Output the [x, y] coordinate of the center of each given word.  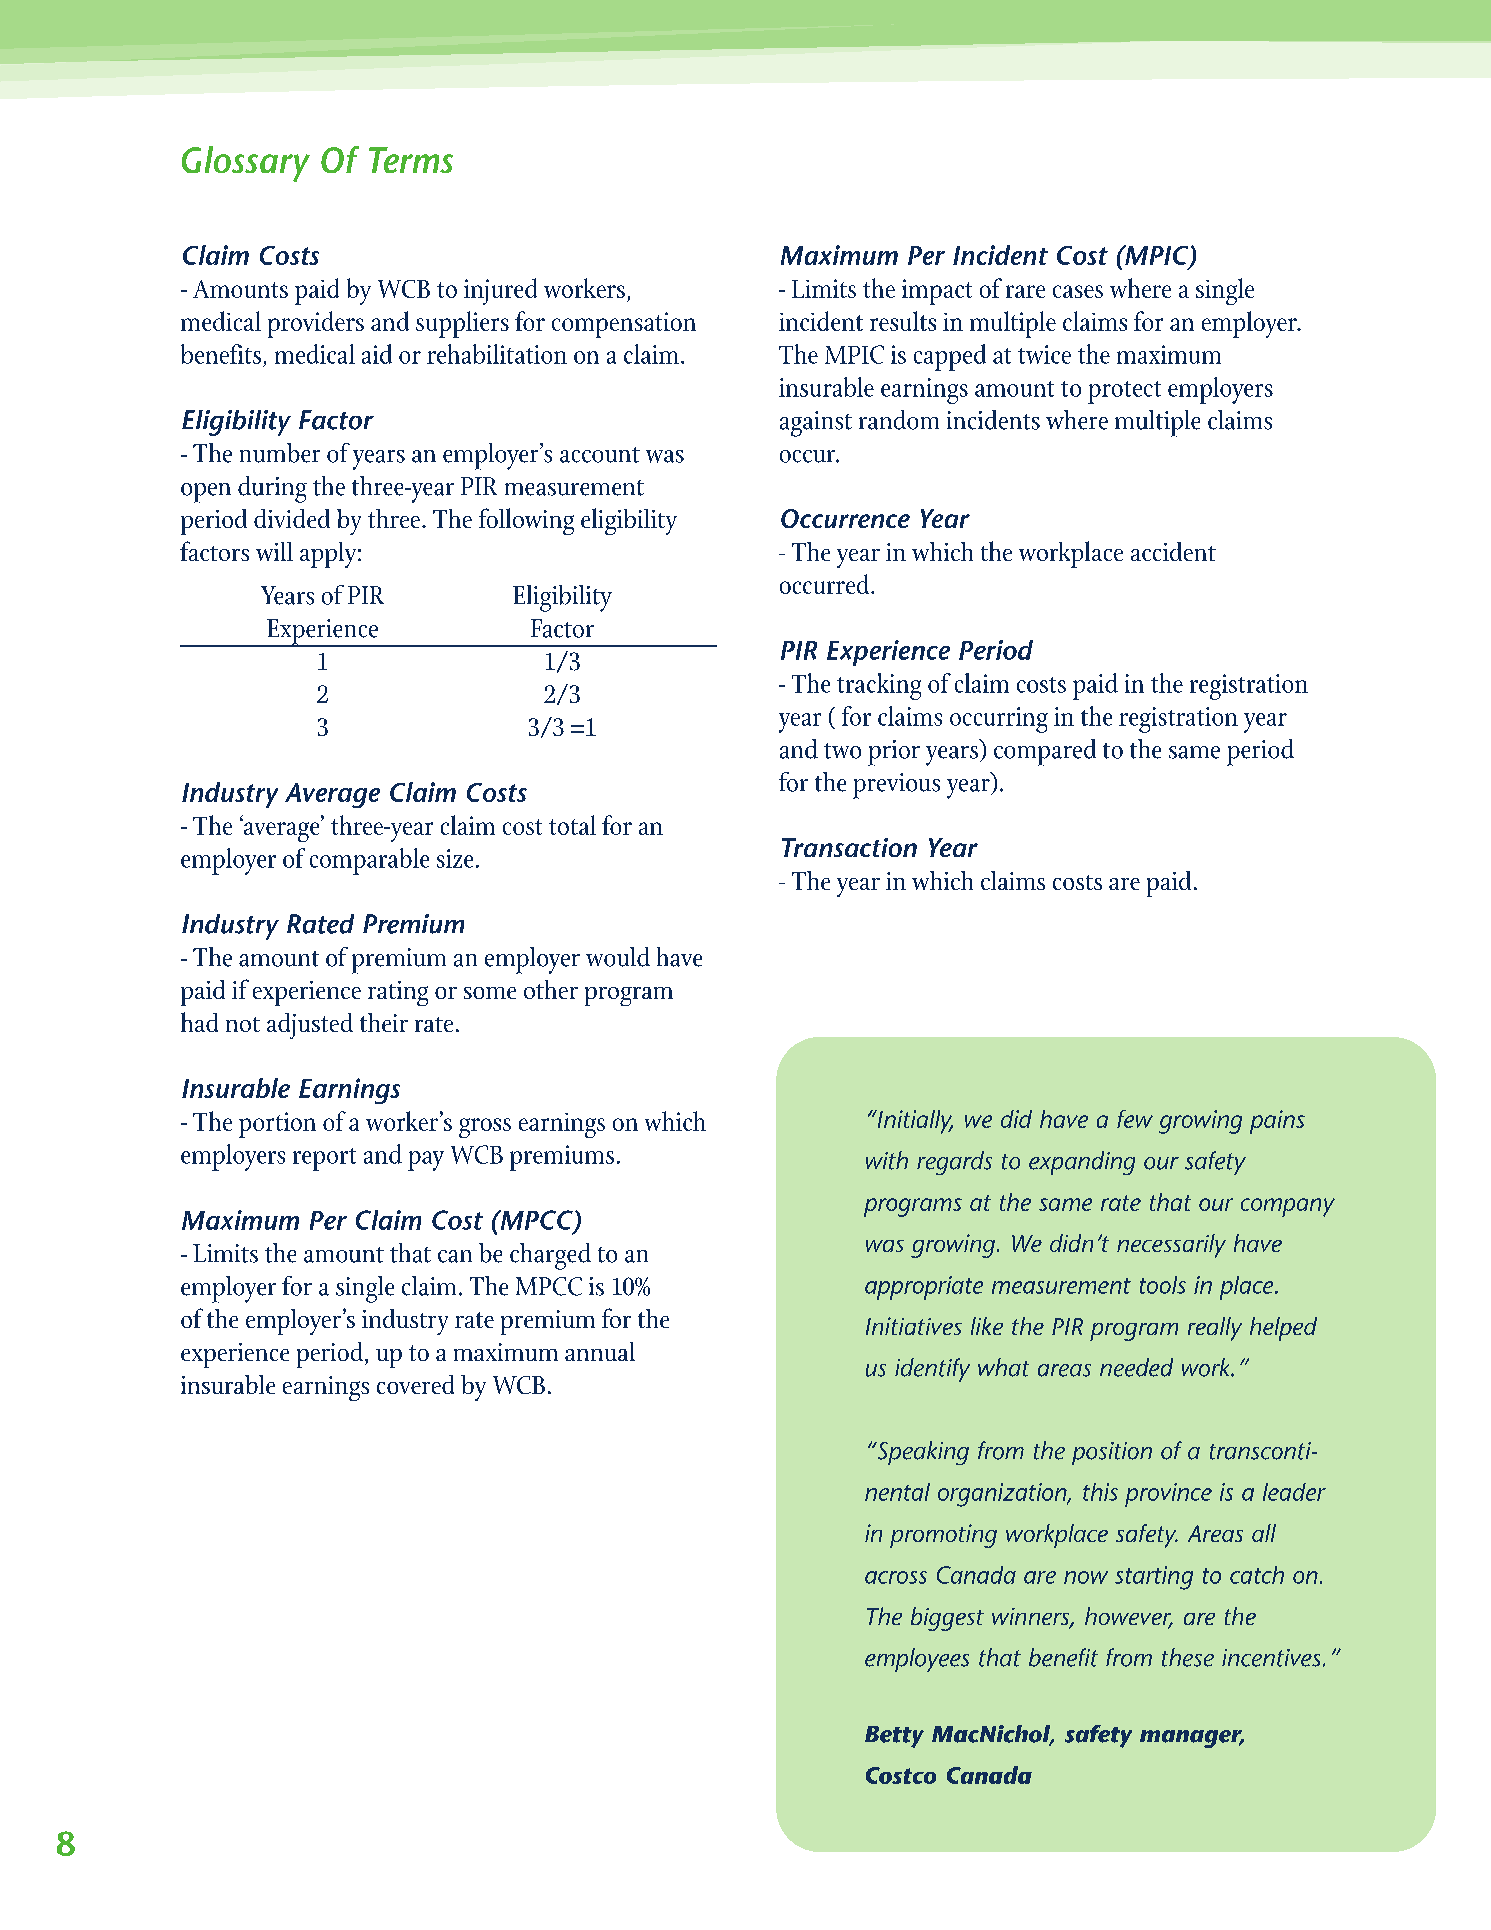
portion [277, 1125]
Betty [894, 1737]
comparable [369, 861]
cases [1078, 291]
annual [600, 1351]
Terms [411, 160]
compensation [624, 325]
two [842, 751]
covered [415, 1384]
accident [1173, 551]
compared [1045, 752]
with [887, 1160]
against [816, 424]
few [1135, 1119]
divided [292, 518]
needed [1136, 1367]
